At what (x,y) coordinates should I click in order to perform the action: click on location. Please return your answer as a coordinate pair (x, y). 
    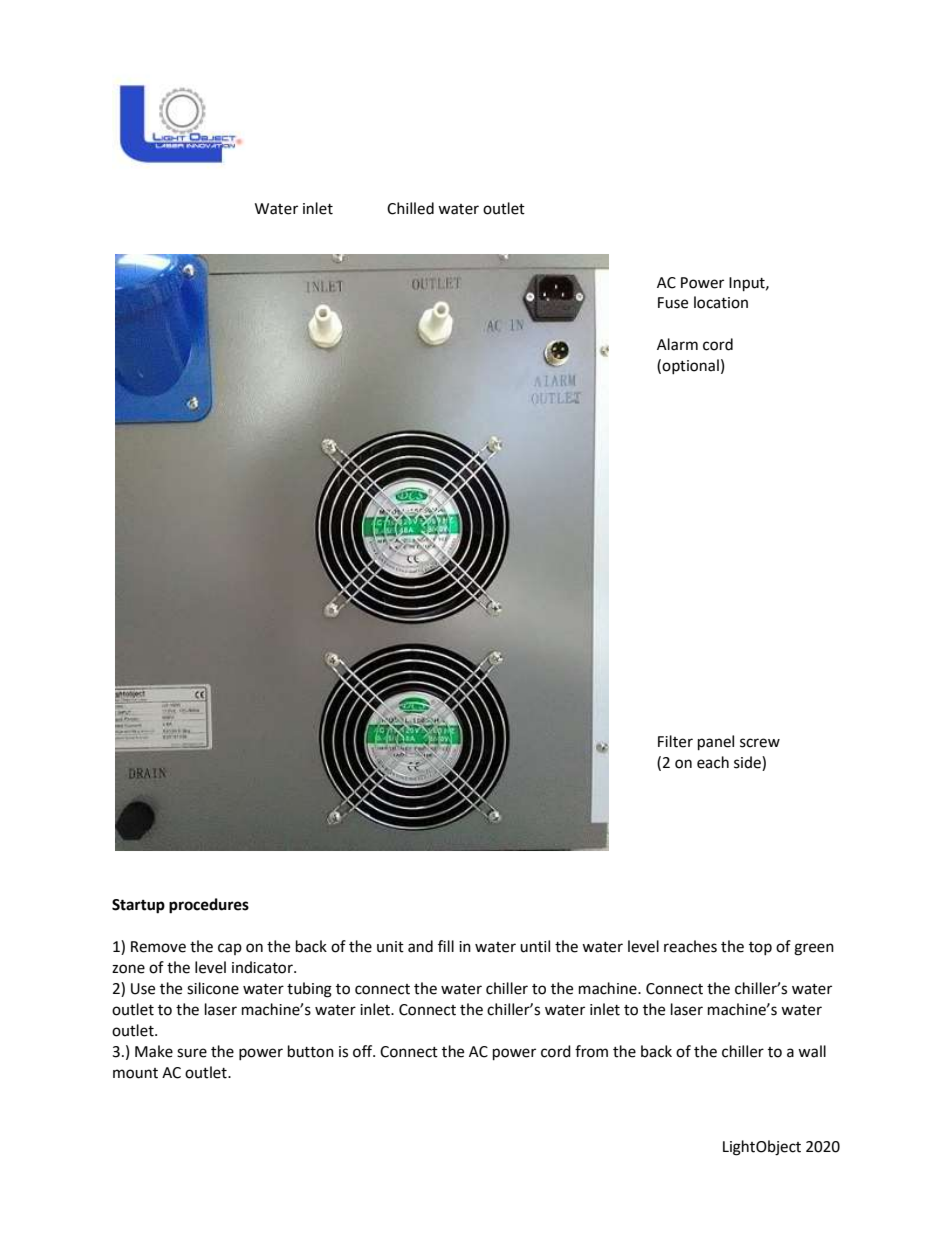
    Looking at the image, I should click on (721, 302).
